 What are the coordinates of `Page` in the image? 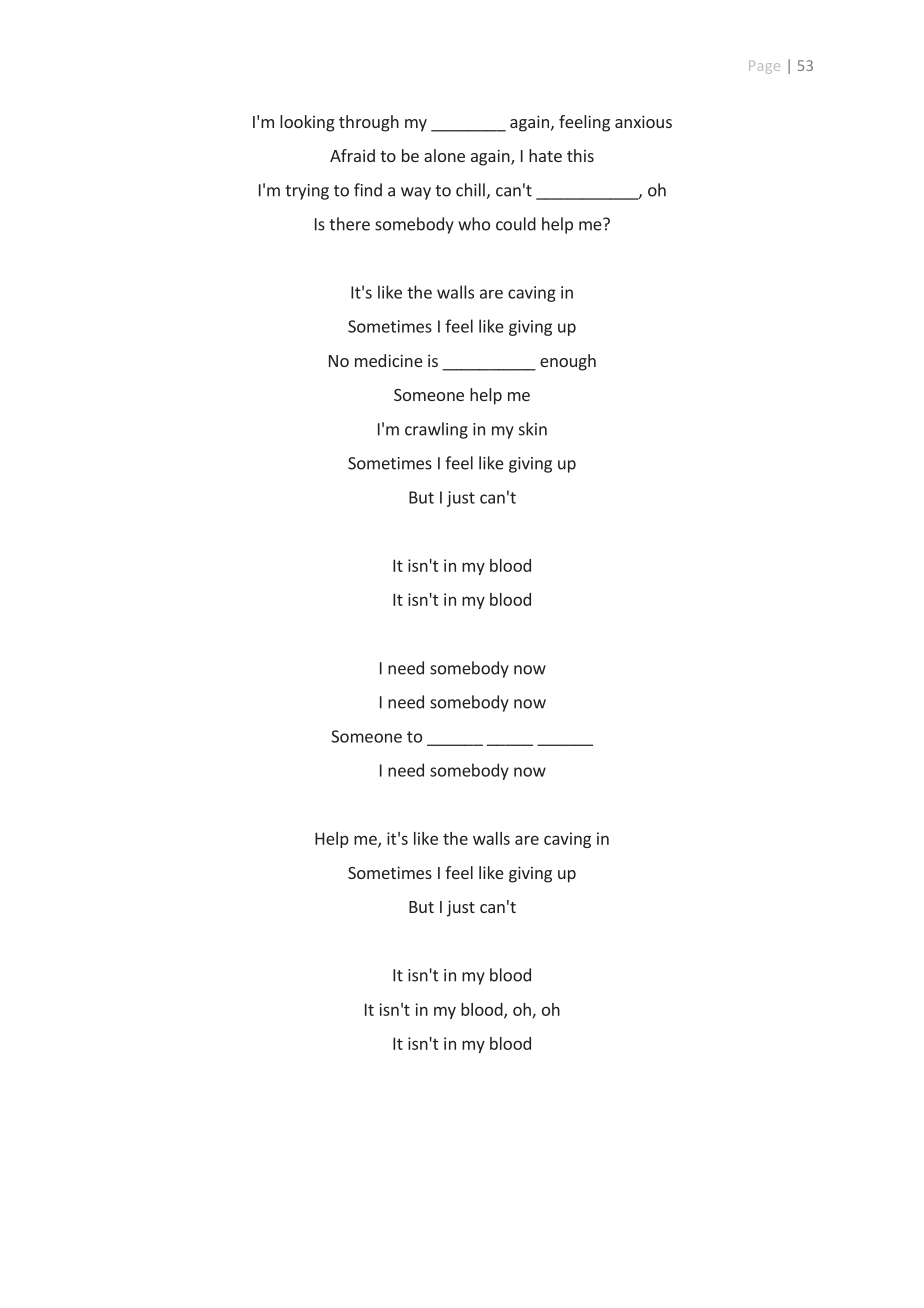 It's located at (764, 67).
